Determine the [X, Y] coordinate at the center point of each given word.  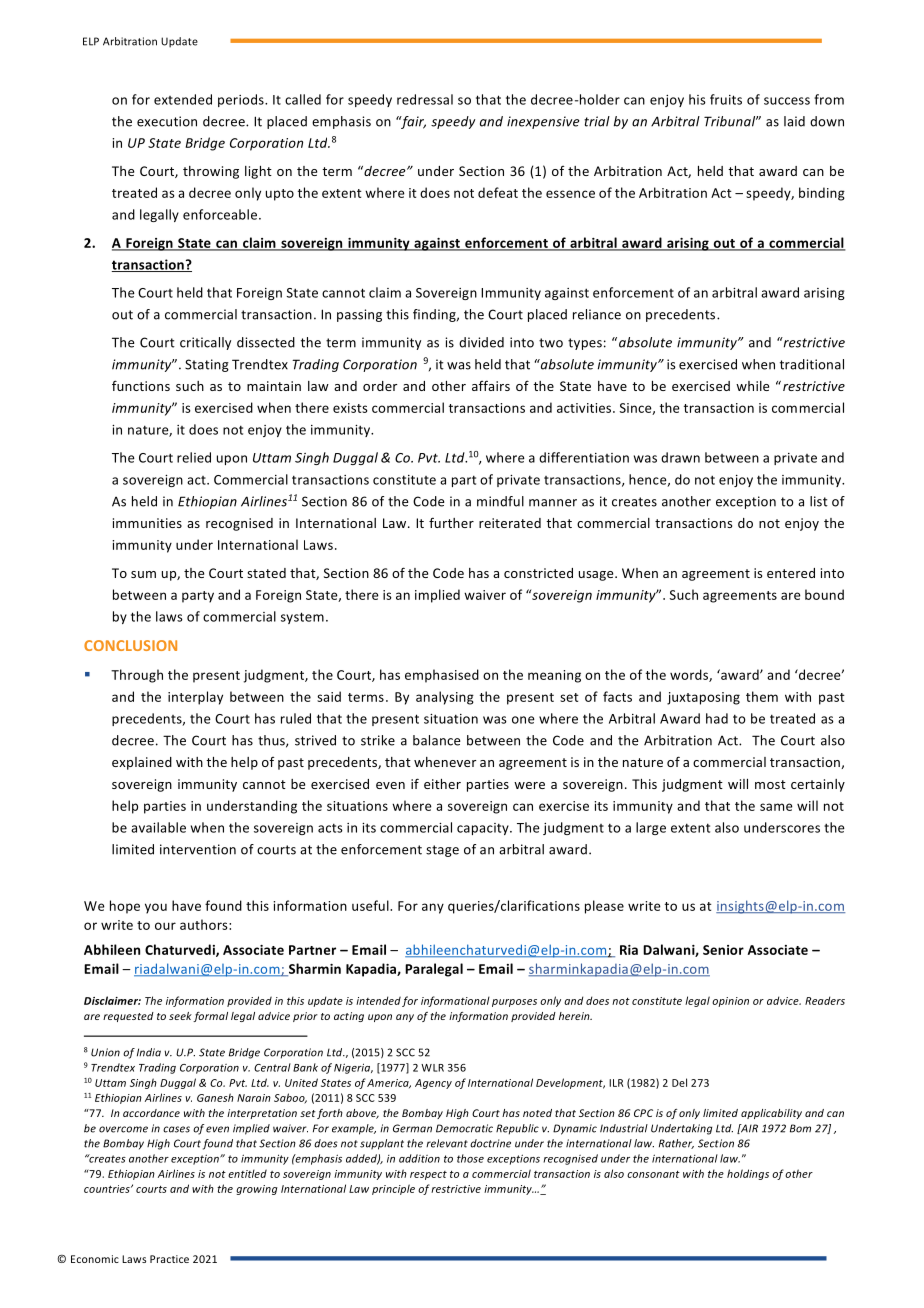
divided [481, 342]
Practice [169, 1259]
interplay [195, 698]
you [156, 908]
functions [141, 385]
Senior [723, 950]
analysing [445, 698]
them [762, 696]
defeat [498, 192]
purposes [514, 1003]
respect [428, 1175]
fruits [726, 99]
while [752, 386]
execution [167, 121]
